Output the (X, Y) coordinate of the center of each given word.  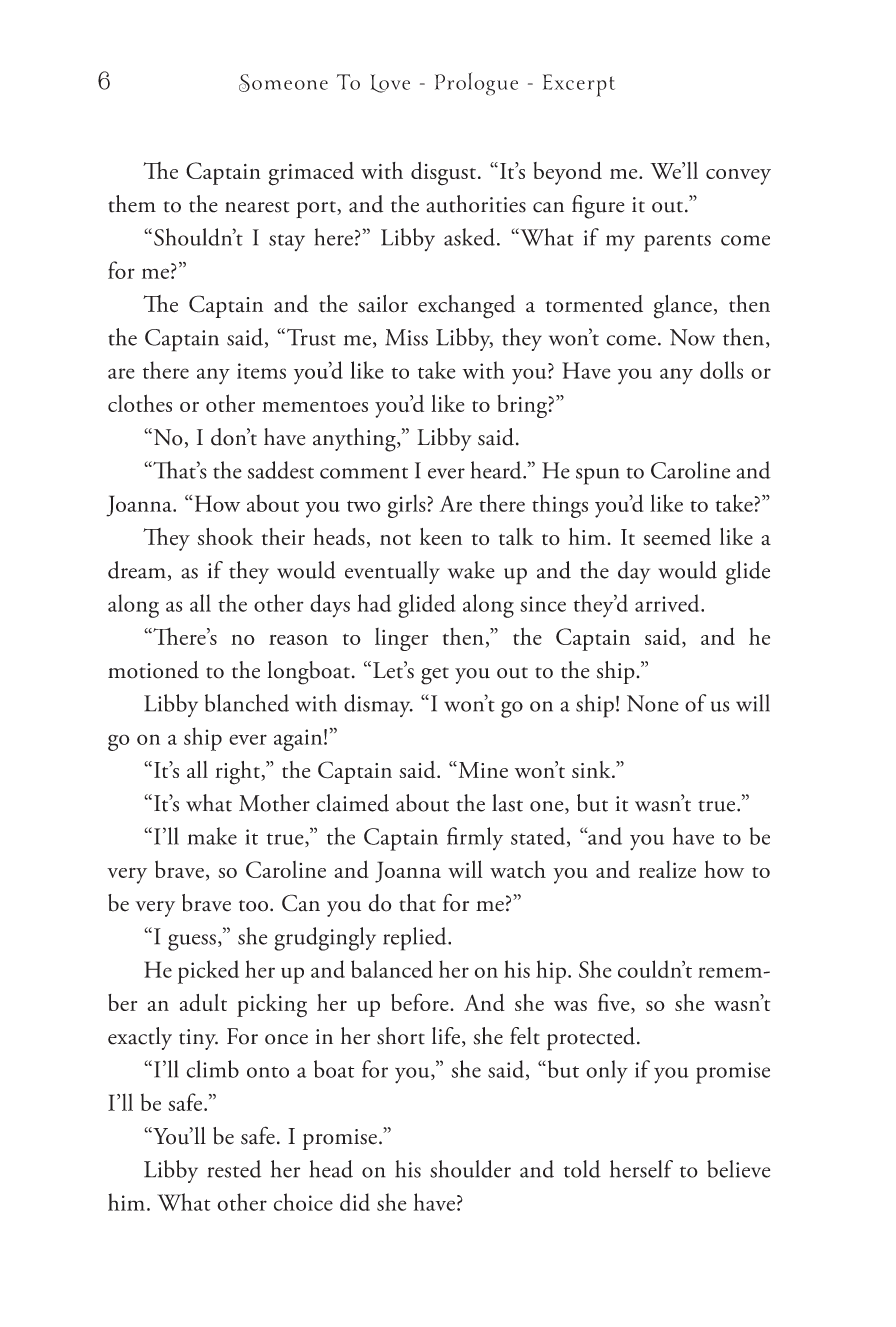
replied (416, 939)
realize (667, 869)
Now (692, 337)
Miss (406, 337)
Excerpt (579, 85)
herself (641, 1169)
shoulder (470, 1169)
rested (234, 1169)
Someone (283, 83)
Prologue (476, 84)
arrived (668, 603)
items (261, 371)
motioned (153, 670)
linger (401, 639)
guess (192, 942)
